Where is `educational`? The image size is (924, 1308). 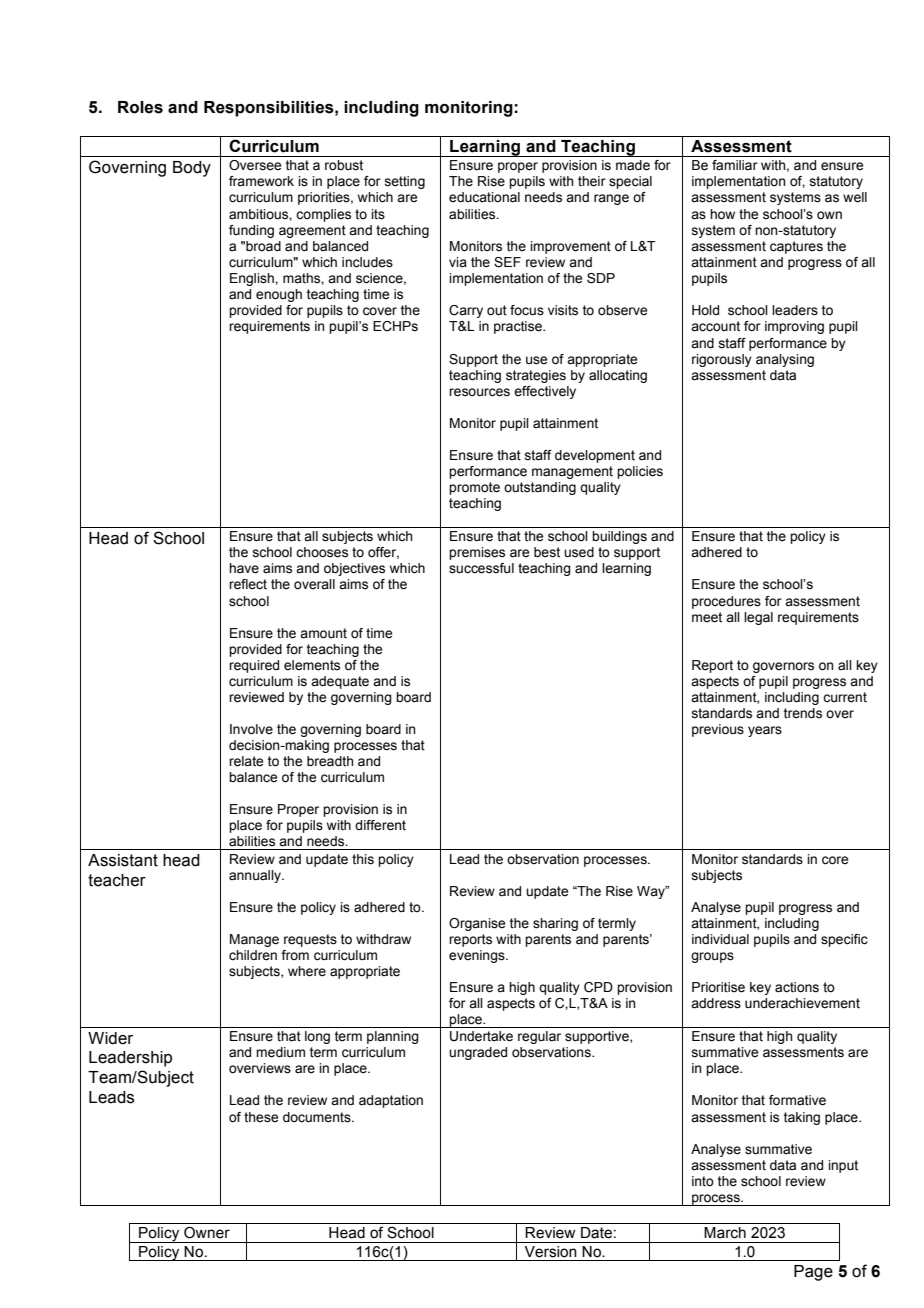
educational is located at coordinates (484, 197).
